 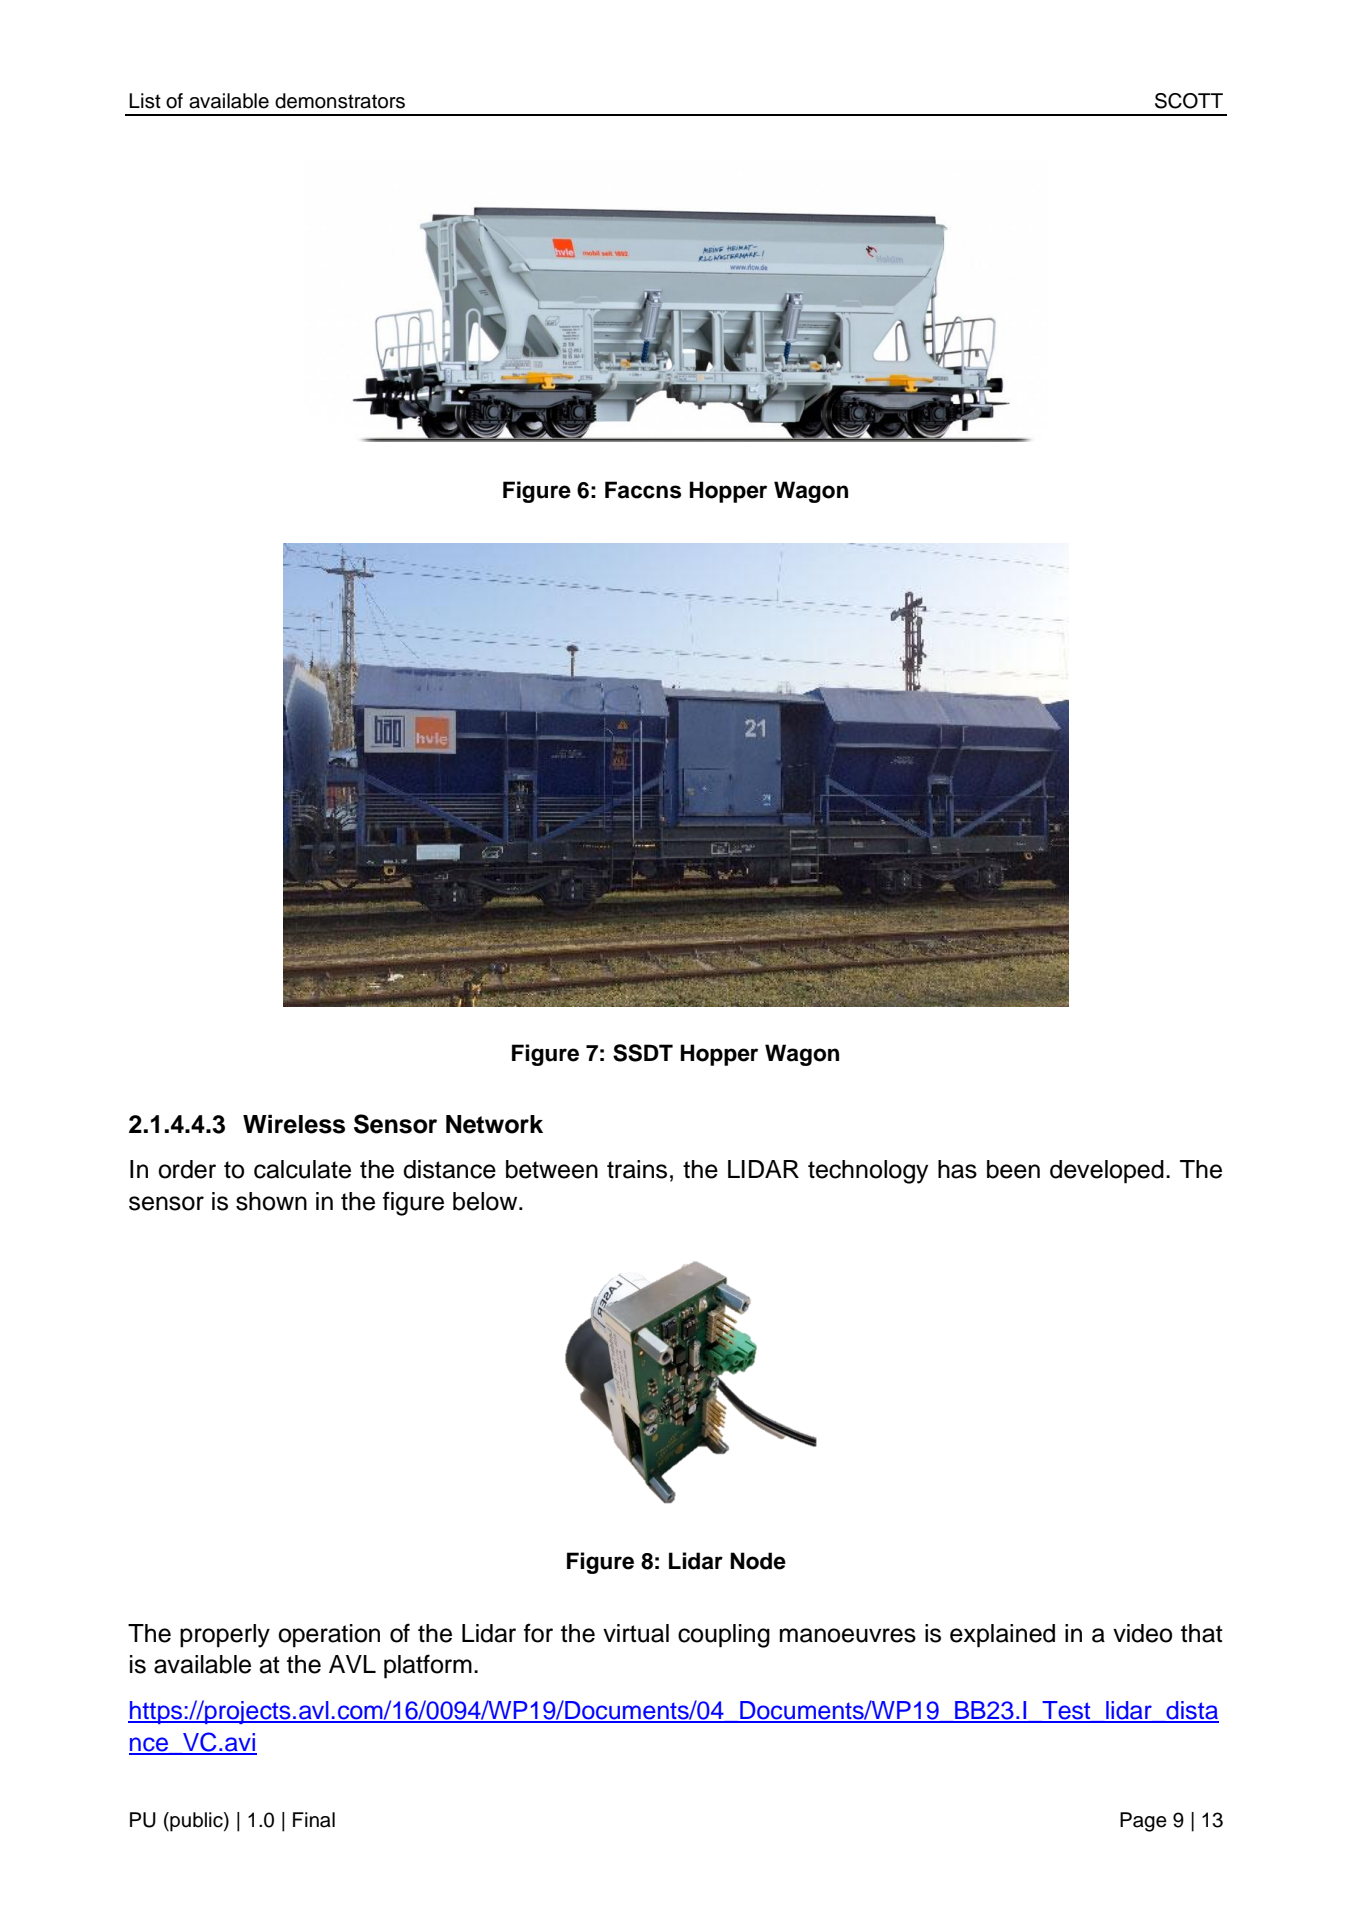 What do you see at coordinates (957, 1169) in the screenshot?
I see `has` at bounding box center [957, 1169].
